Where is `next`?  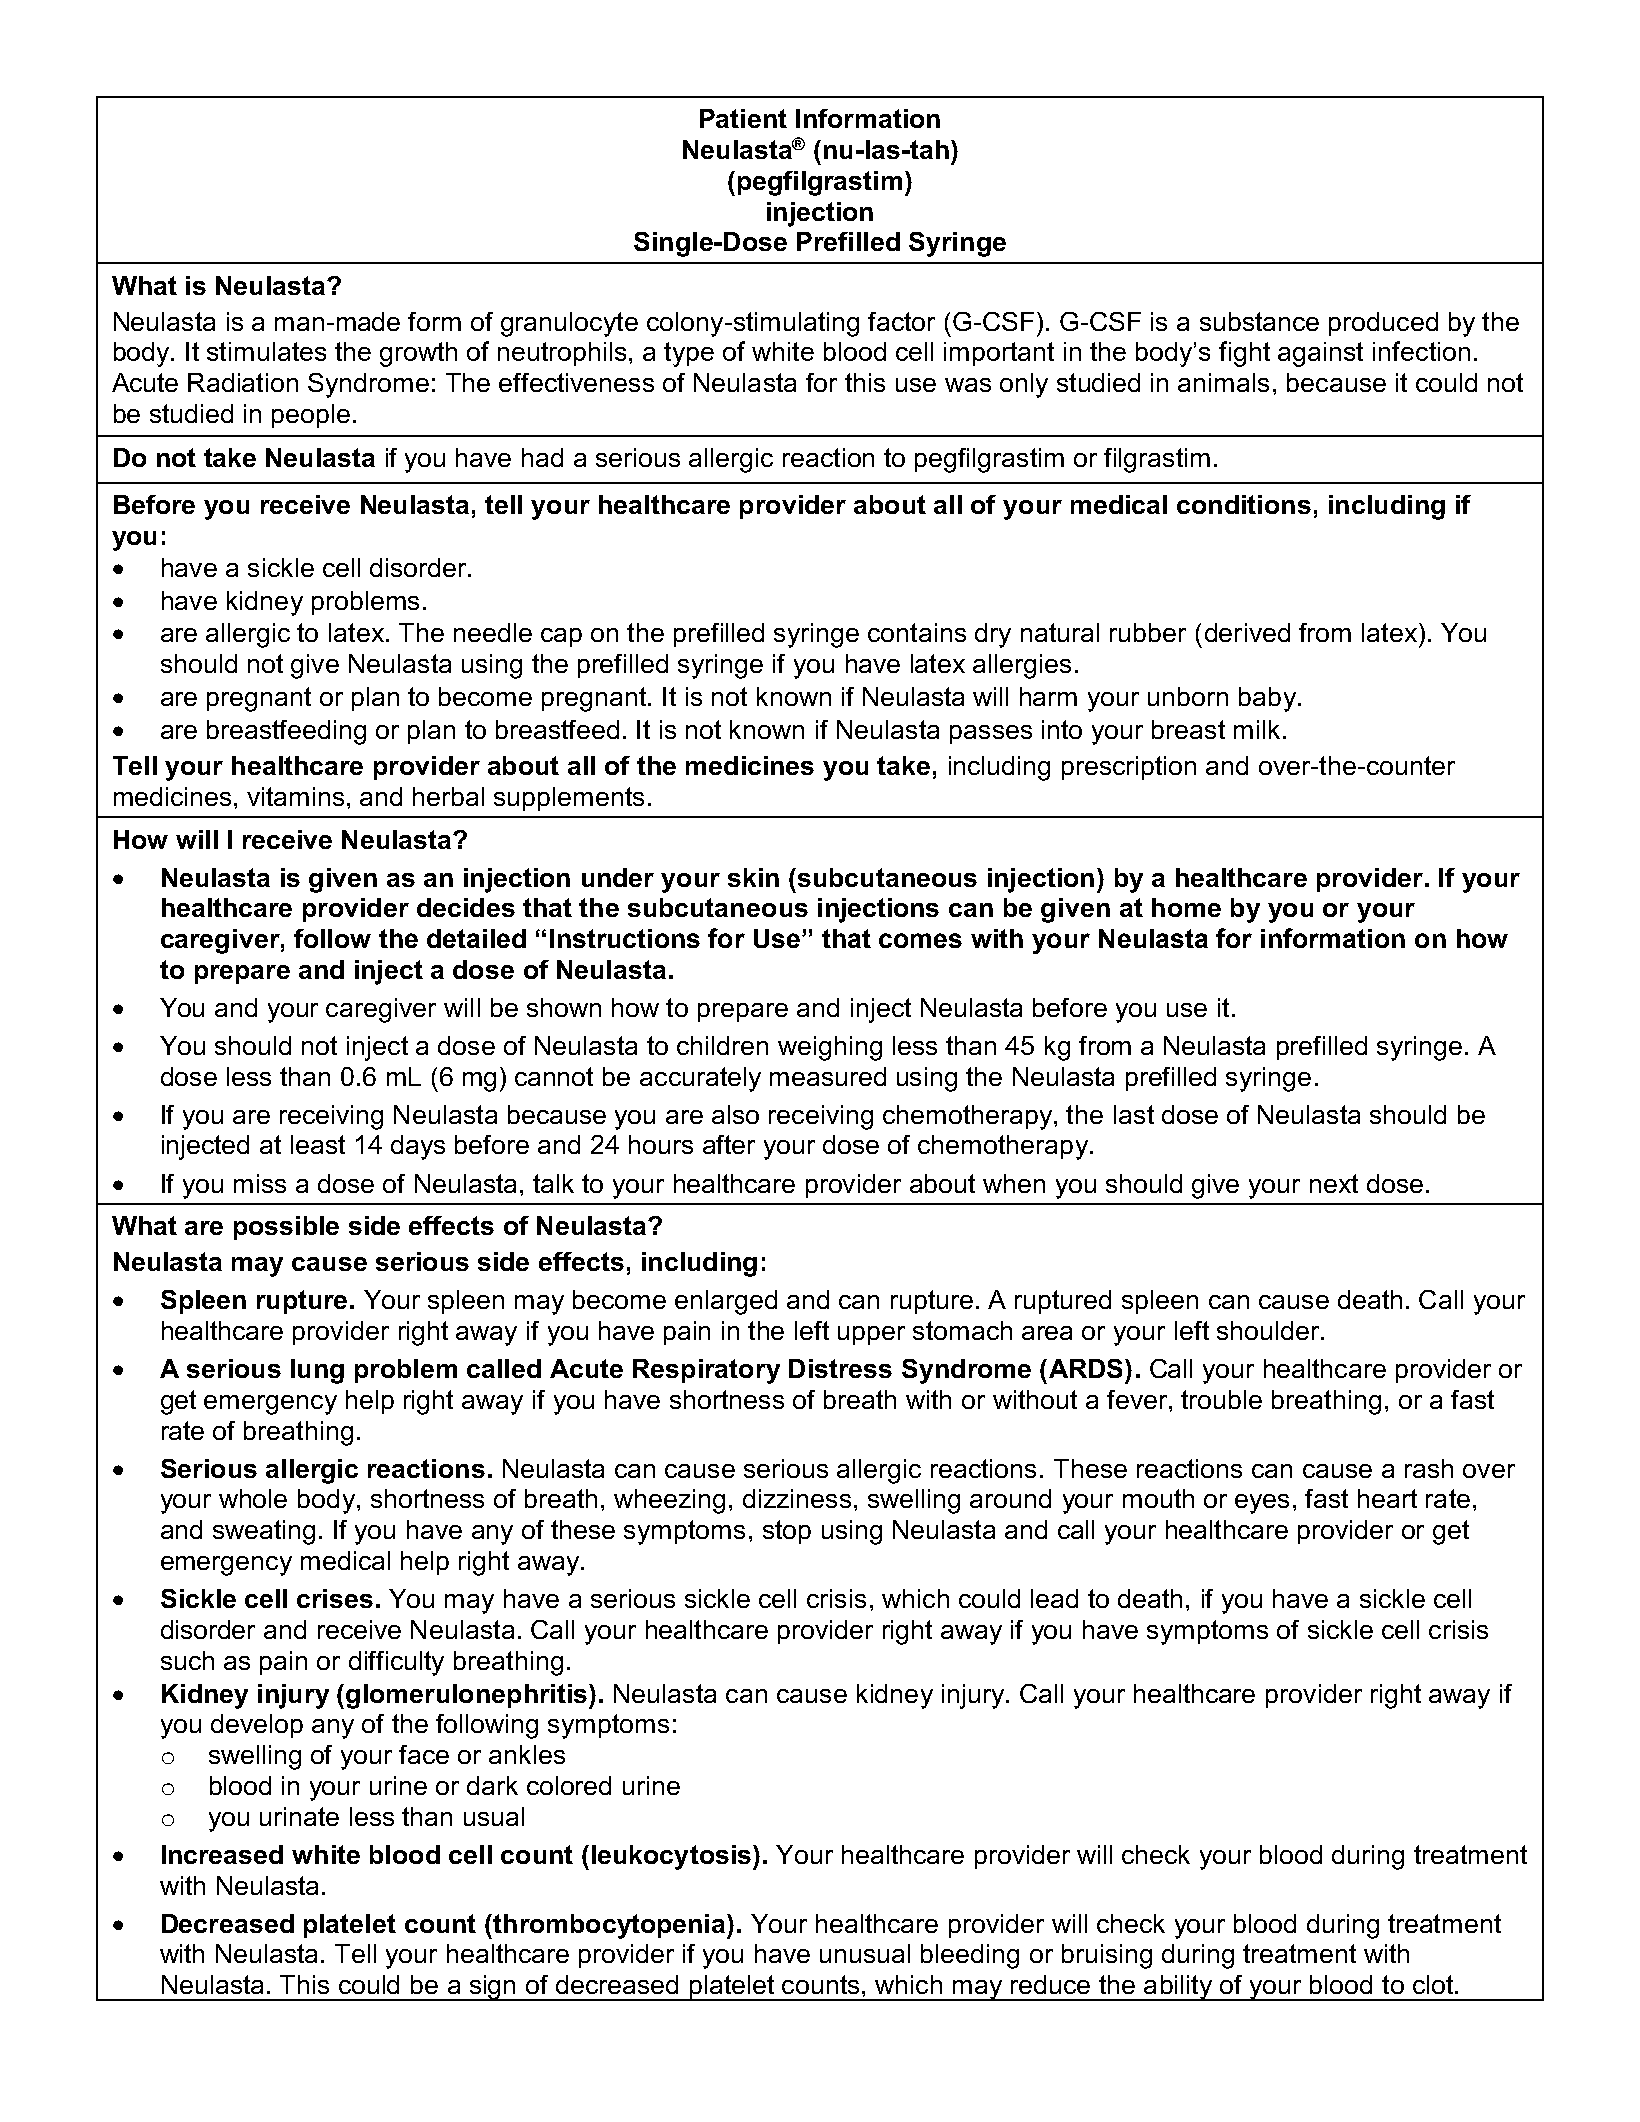
next is located at coordinates (1334, 1183).
